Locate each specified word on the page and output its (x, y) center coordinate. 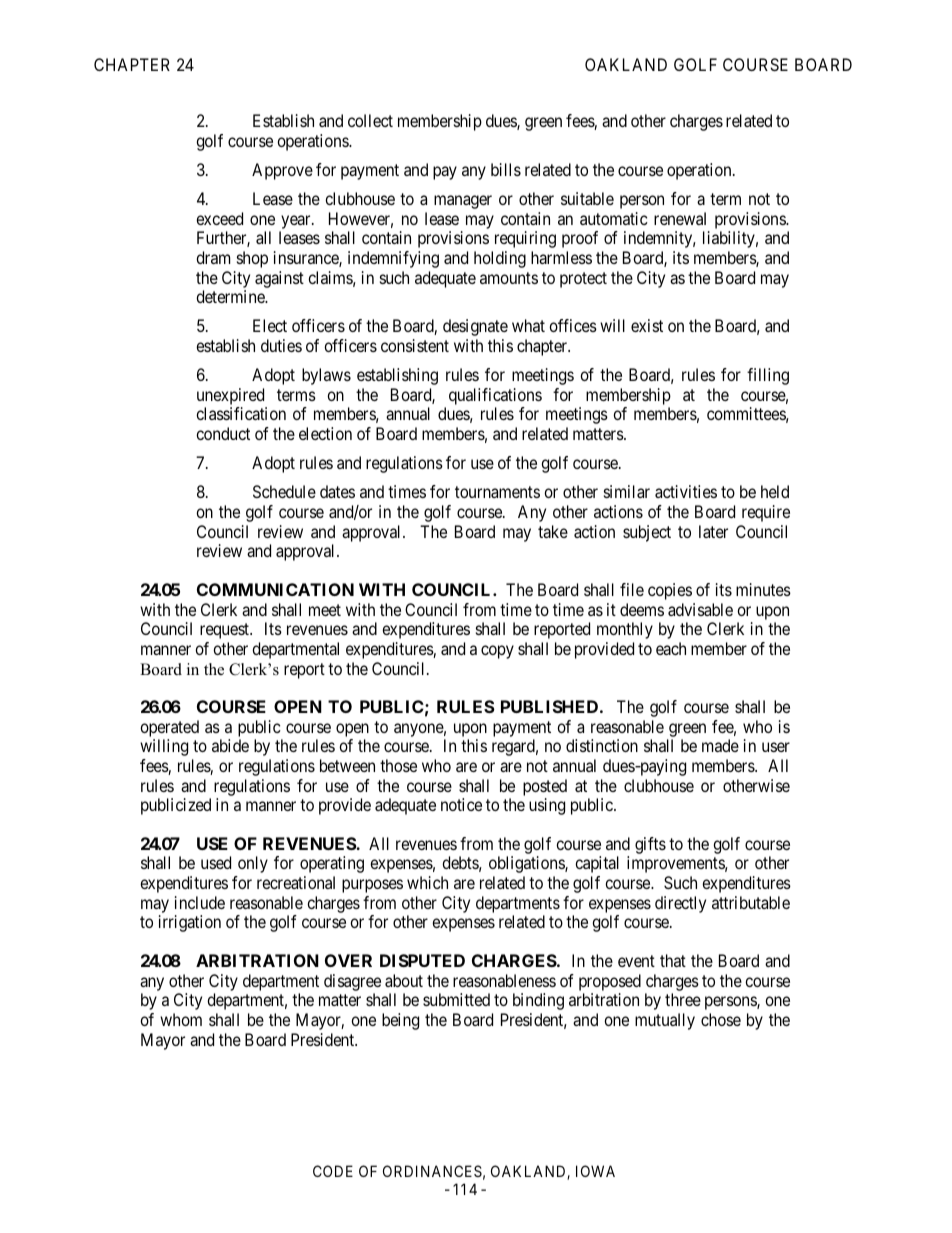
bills (506, 169)
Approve (282, 171)
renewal (680, 218)
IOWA (595, 1171)
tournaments (497, 492)
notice (461, 804)
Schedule (284, 491)
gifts (650, 845)
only (253, 864)
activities (686, 491)
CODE (333, 1171)
